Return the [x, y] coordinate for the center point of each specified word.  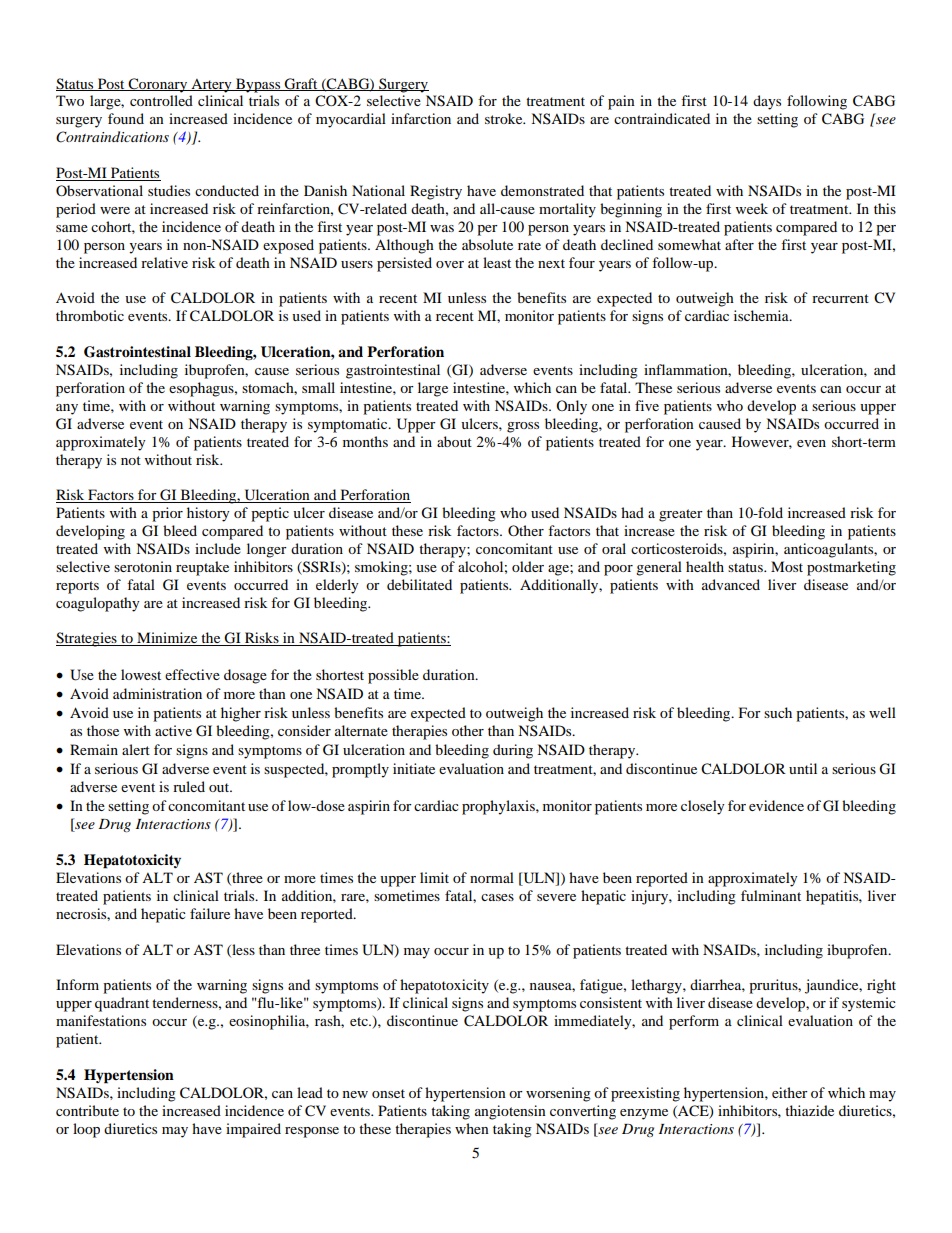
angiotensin [510, 1112]
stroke [505, 118]
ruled [189, 786]
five [647, 405]
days [767, 102]
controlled [161, 100]
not [131, 460]
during [513, 751]
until [803, 768]
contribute [87, 1110]
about [454, 441]
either [790, 1092]
